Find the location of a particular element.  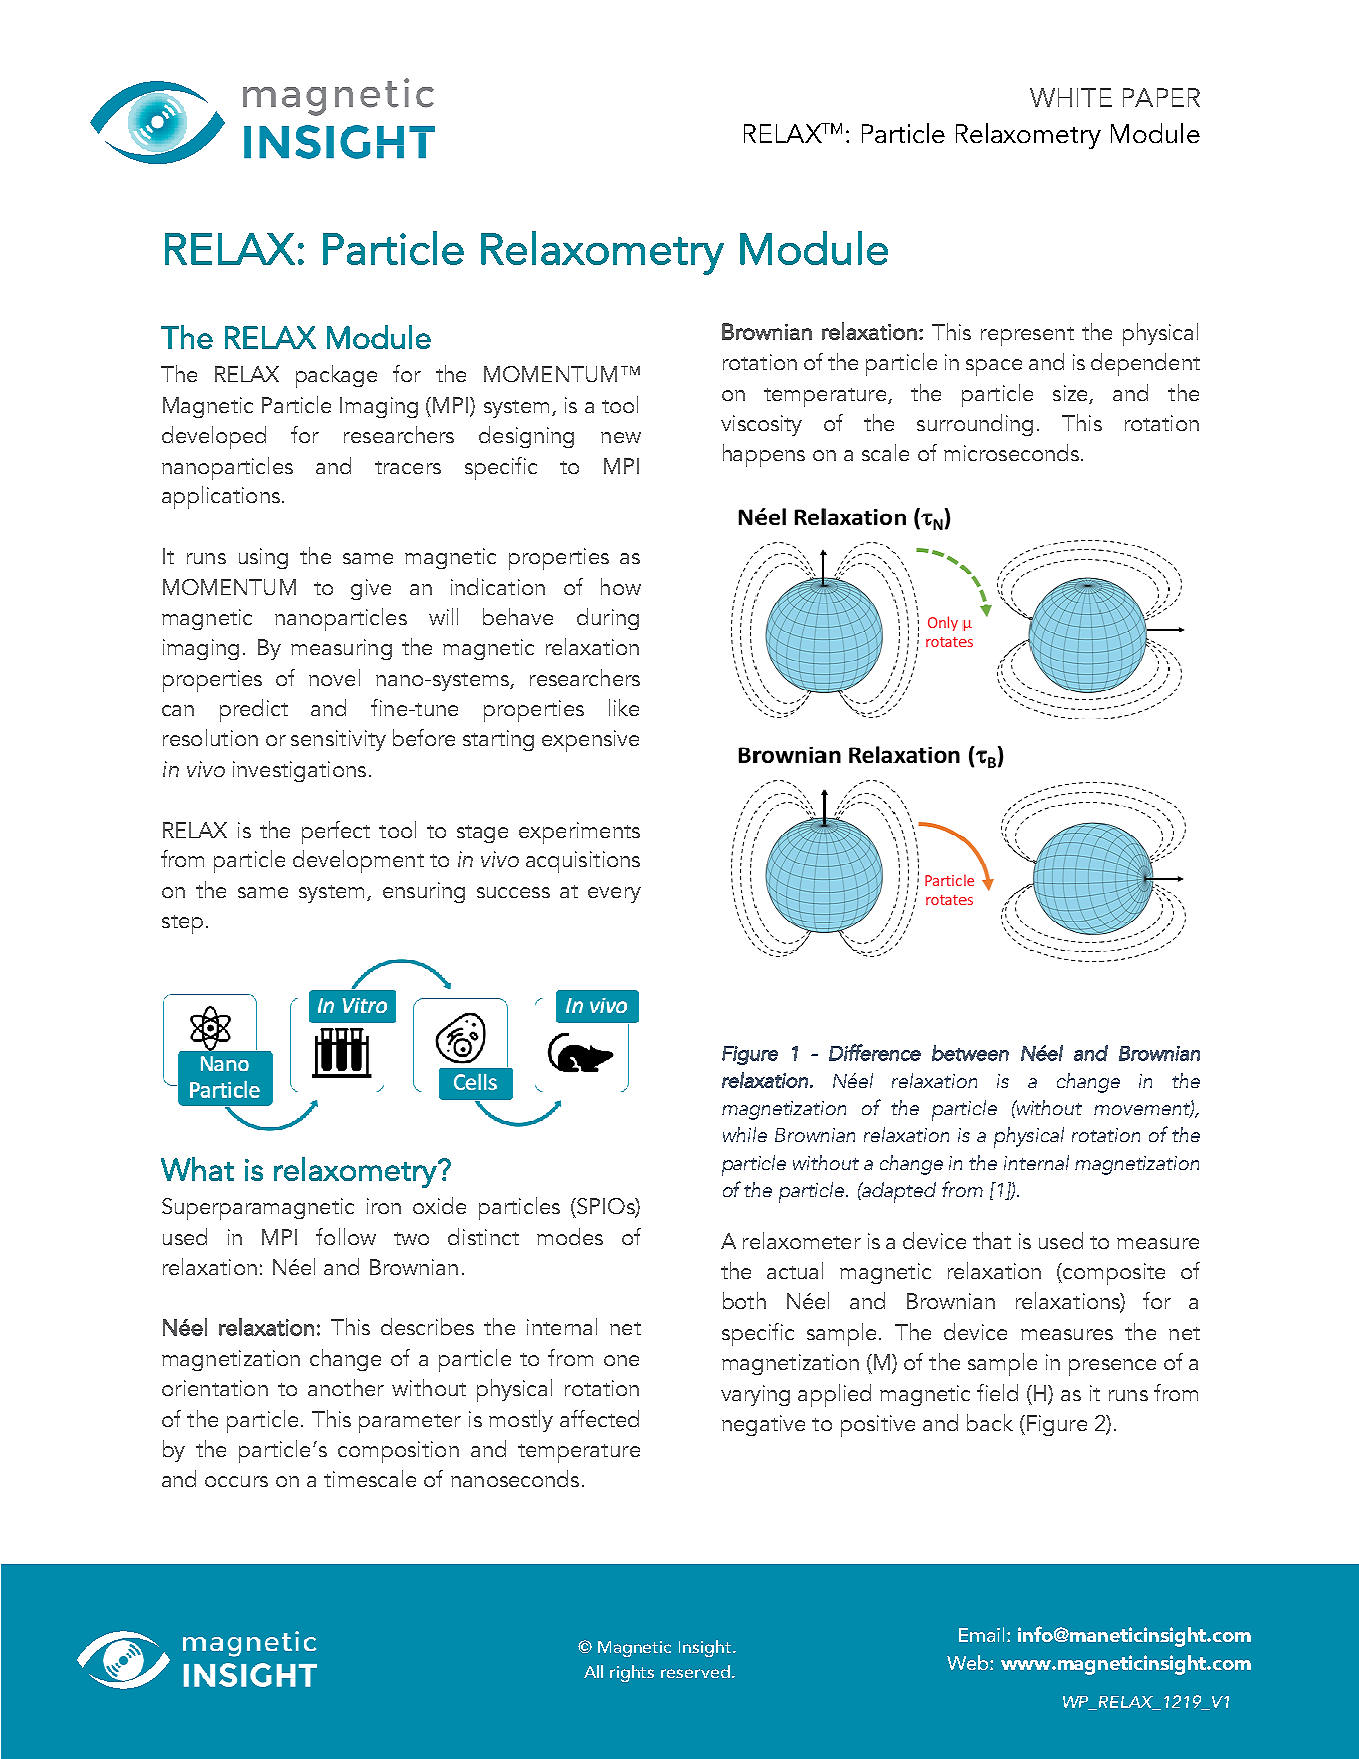

another is located at coordinates (346, 1387).
